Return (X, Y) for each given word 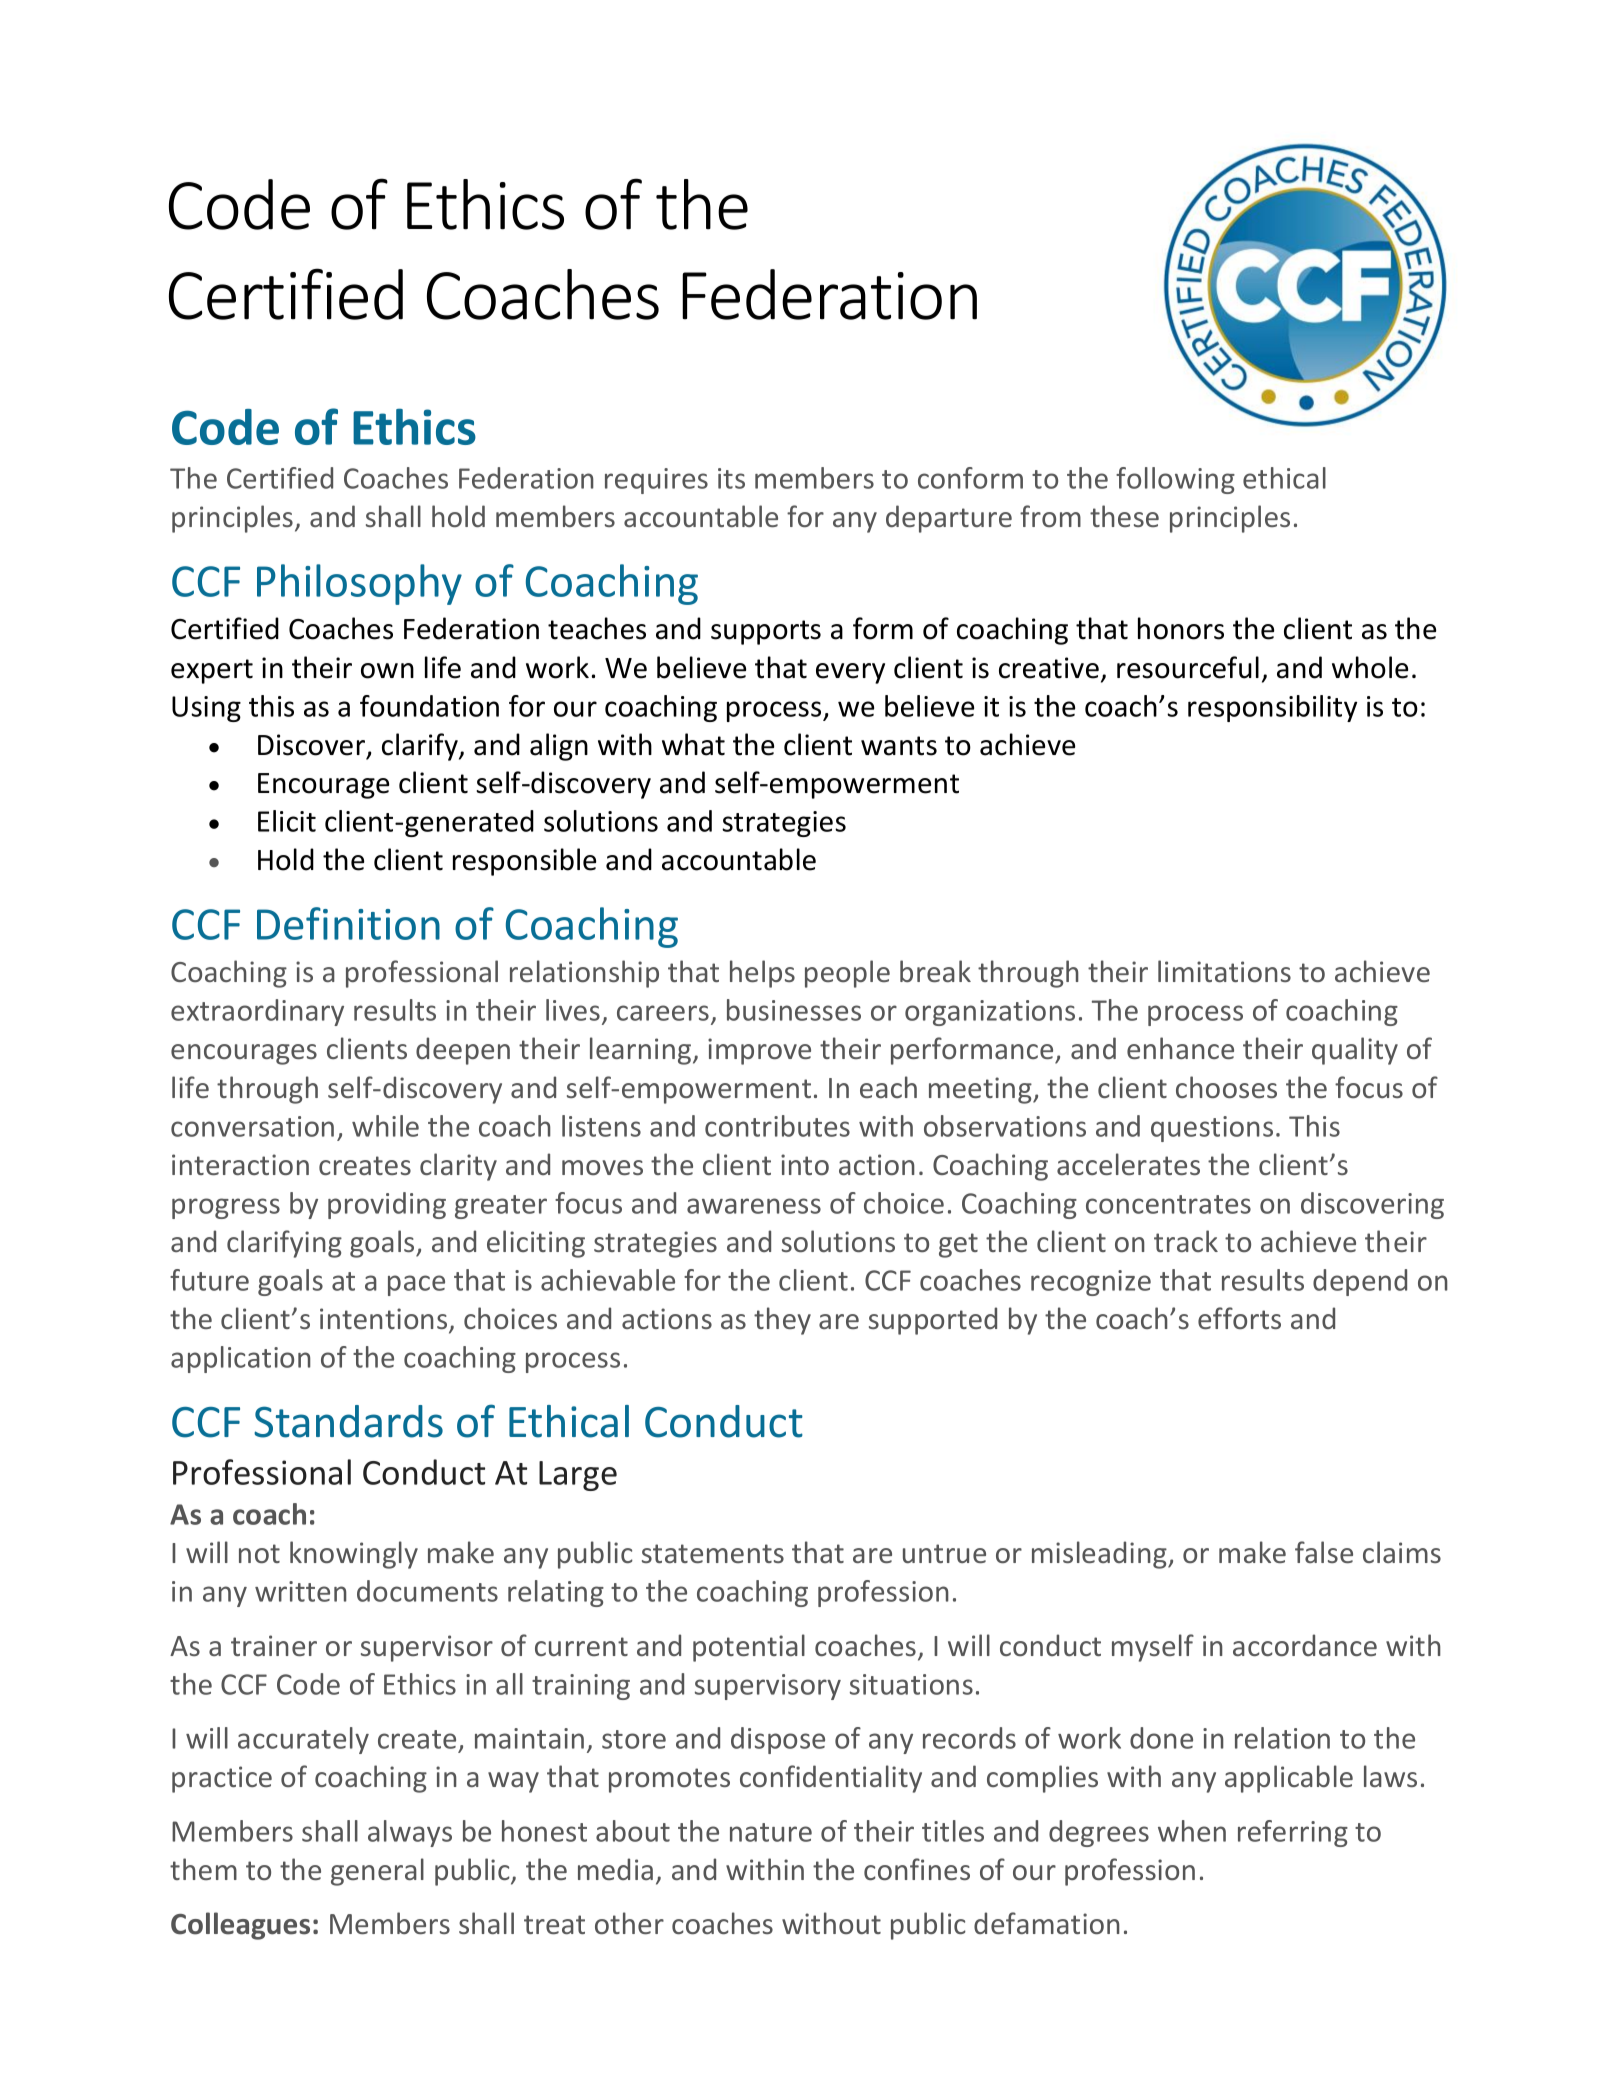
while (385, 1126)
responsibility (1272, 708)
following (1175, 480)
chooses (1226, 1087)
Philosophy (359, 584)
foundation (429, 706)
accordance (1305, 1645)
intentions (385, 1320)
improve (759, 1051)
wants (899, 746)
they (782, 1321)
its (731, 478)
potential (749, 1648)
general (377, 1872)
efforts (1239, 1318)
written (301, 1591)
